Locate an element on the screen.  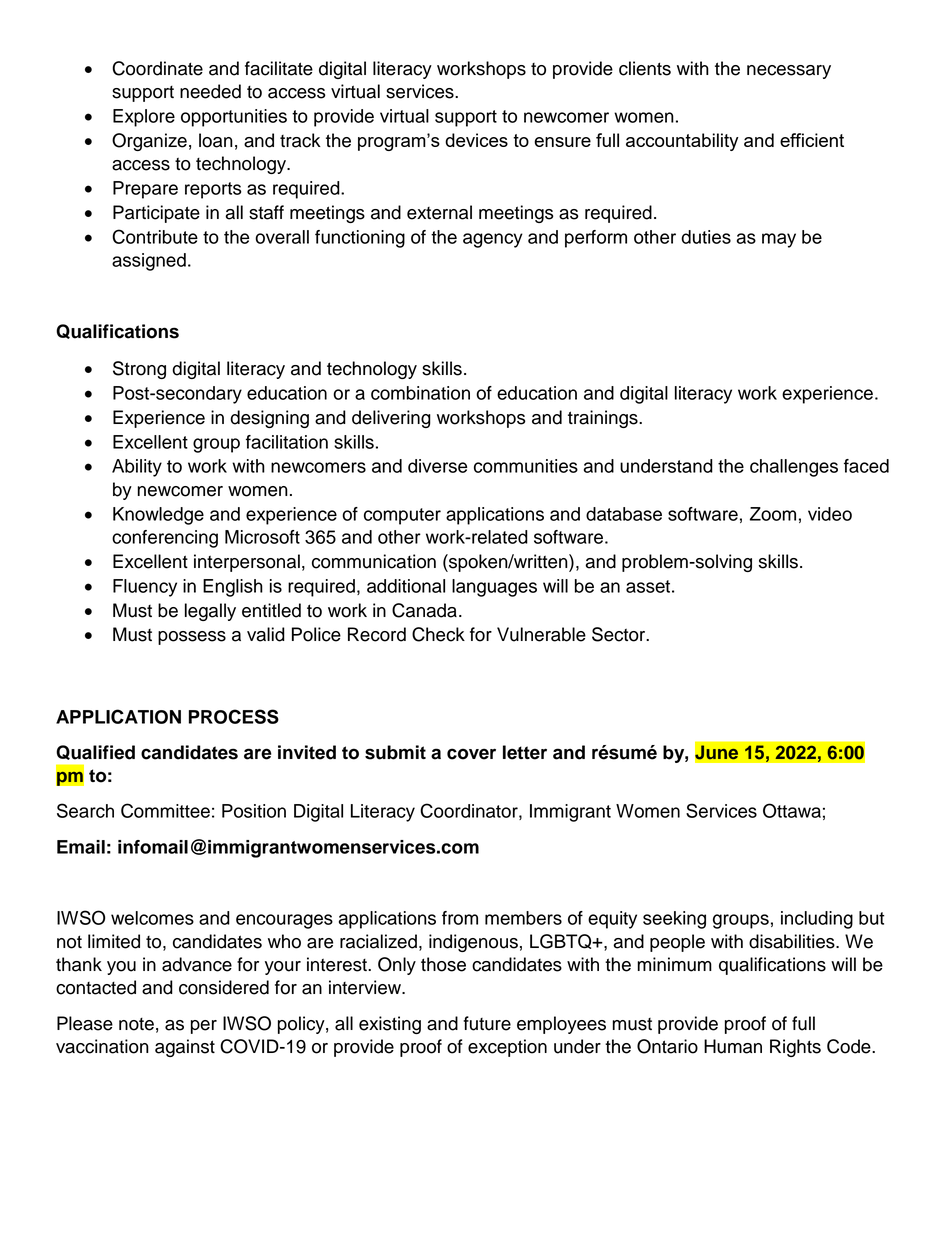
future is located at coordinates (487, 1023).
